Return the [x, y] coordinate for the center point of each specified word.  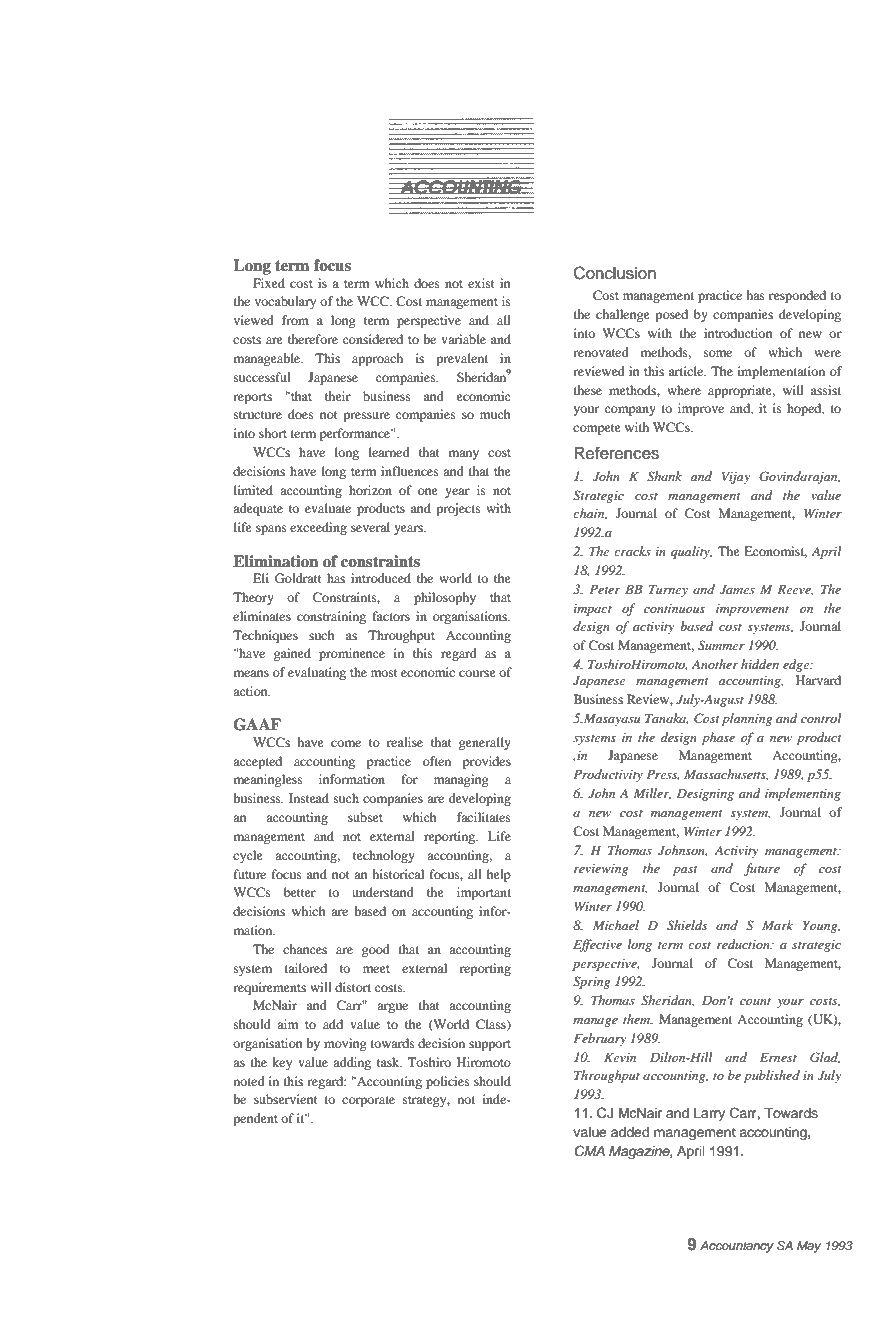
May [809, 1247]
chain [590, 514]
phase [718, 738]
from [295, 320]
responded [797, 296]
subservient [286, 1099]
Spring [592, 982]
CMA [589, 1151]
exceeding [318, 528]
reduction [744, 944]
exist [481, 283]
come [346, 743]
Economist [775, 552]
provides [487, 762]
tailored [306, 968]
